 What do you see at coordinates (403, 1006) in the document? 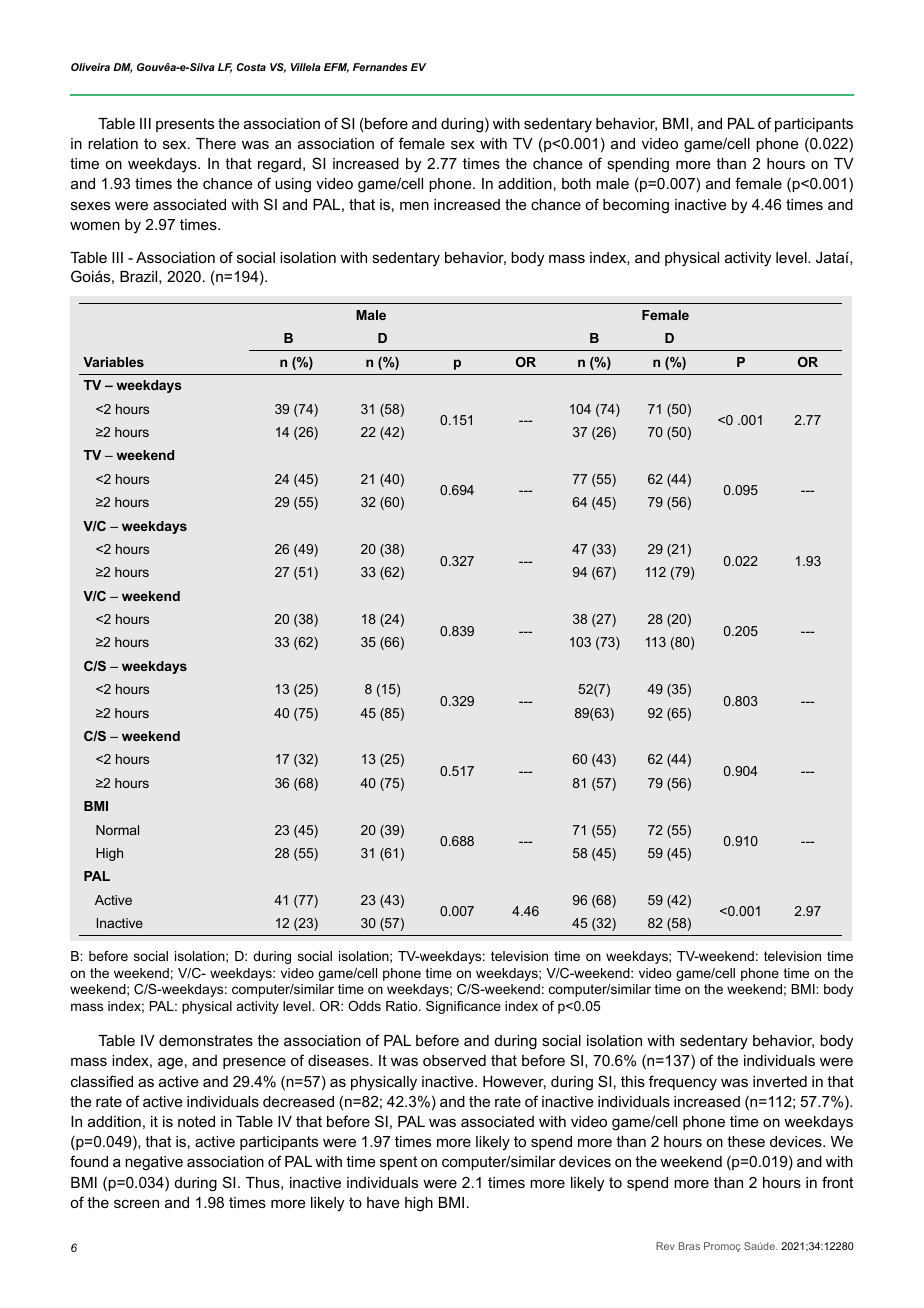
I see `Ratio` at bounding box center [403, 1006].
